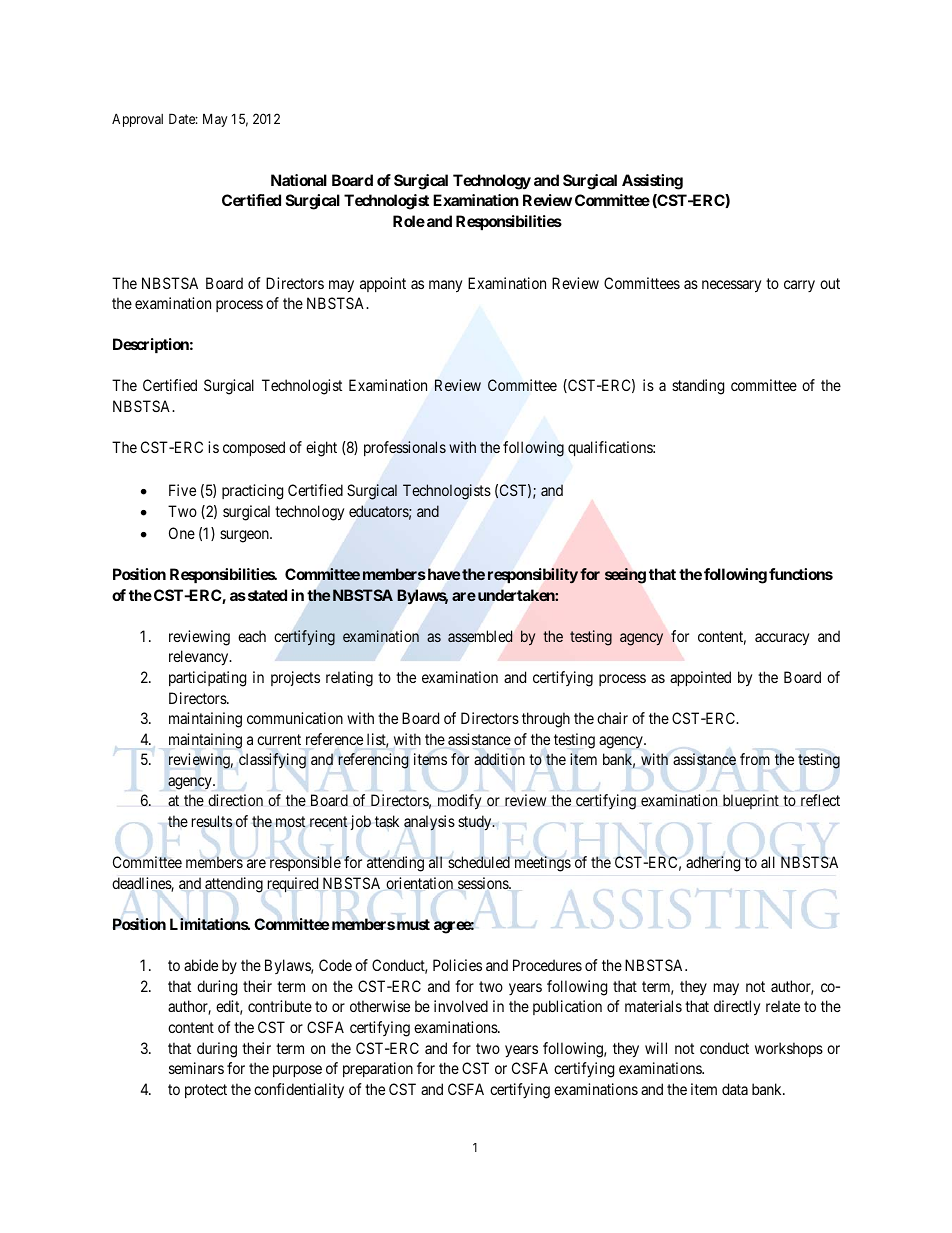 The height and width of the document is (1233, 952). What do you see at coordinates (378, 1069) in the document?
I see `preparation` at bounding box center [378, 1069].
